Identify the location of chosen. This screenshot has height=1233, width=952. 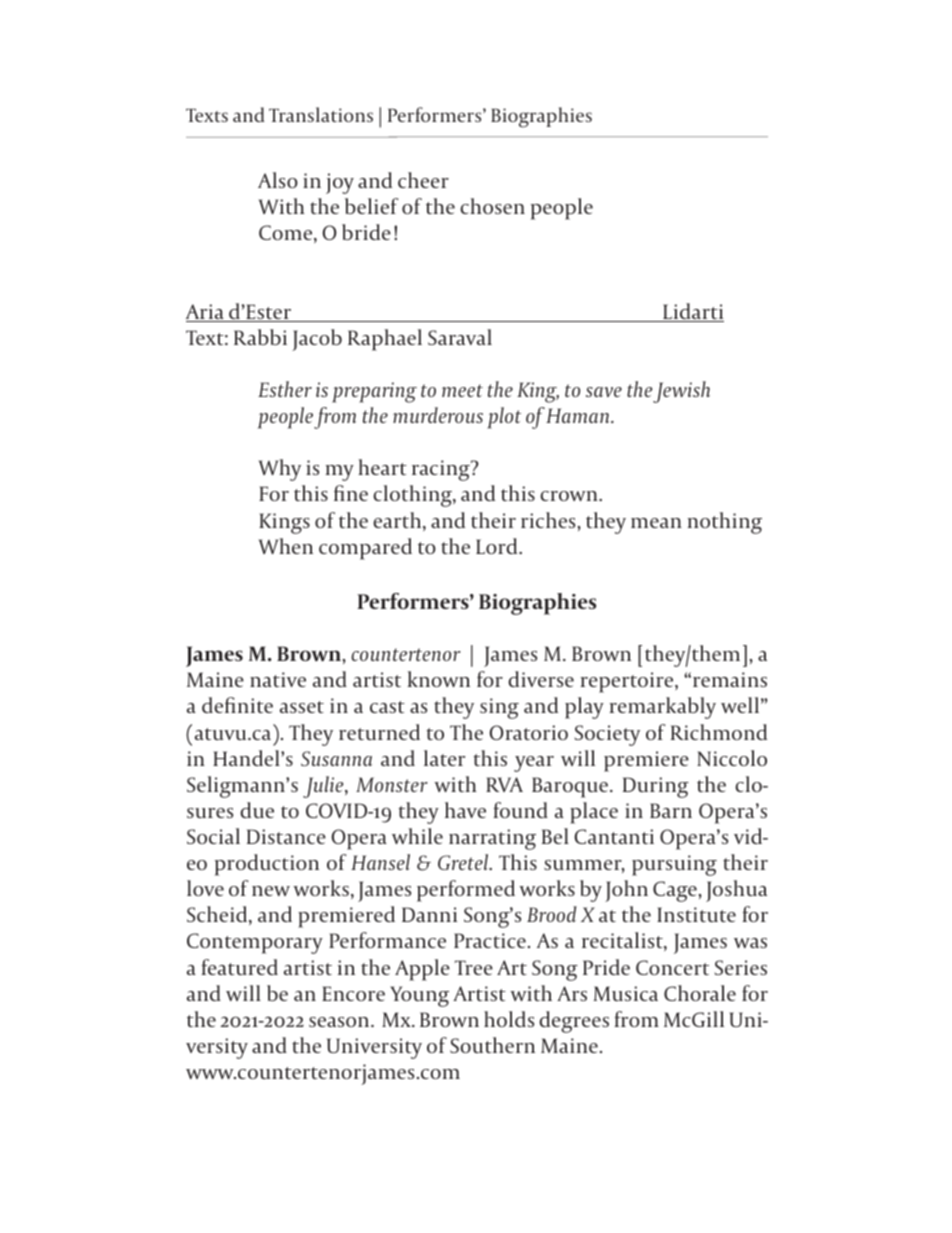
(492, 206).
